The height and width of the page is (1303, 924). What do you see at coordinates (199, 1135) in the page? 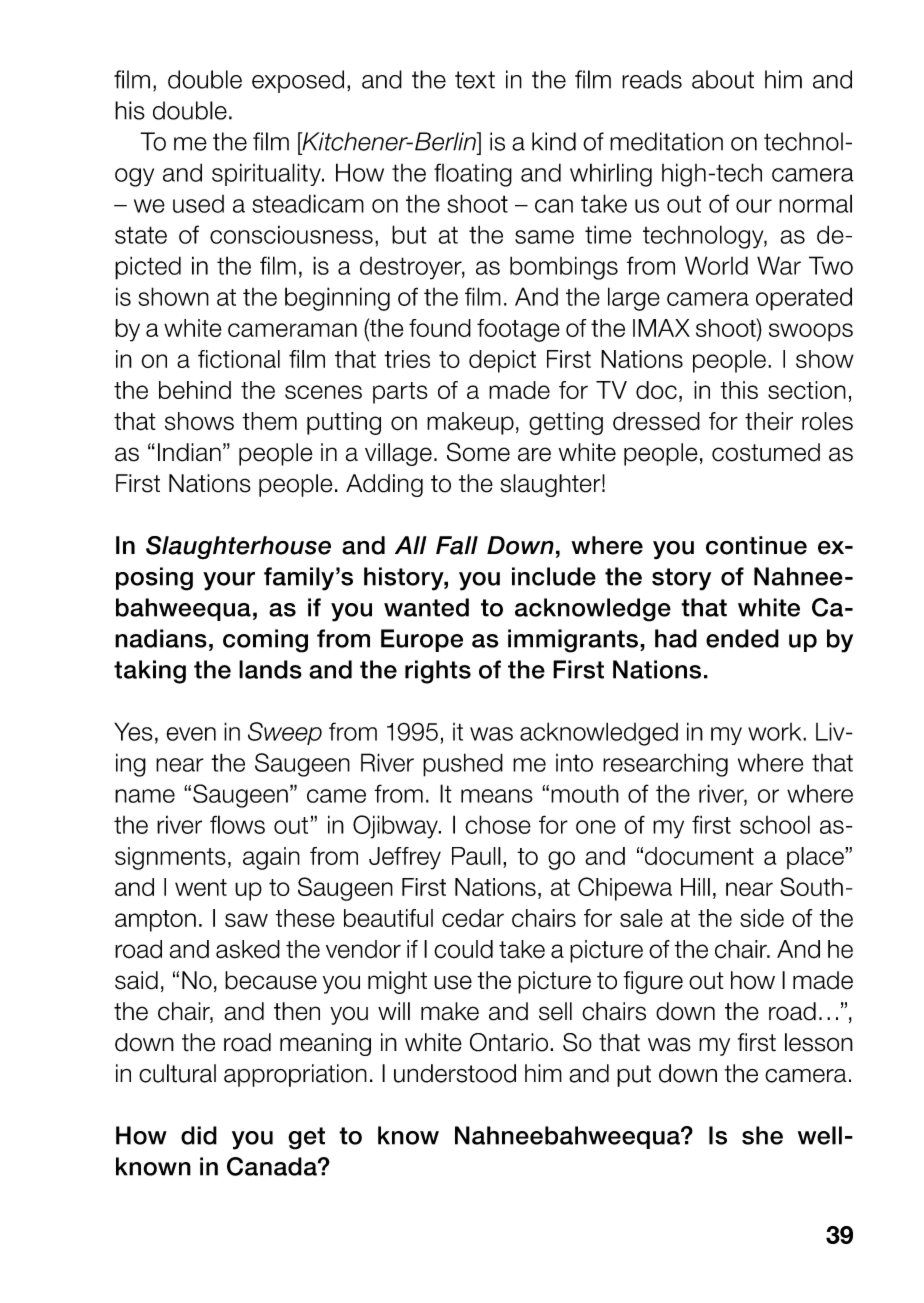
I see `did` at bounding box center [199, 1135].
